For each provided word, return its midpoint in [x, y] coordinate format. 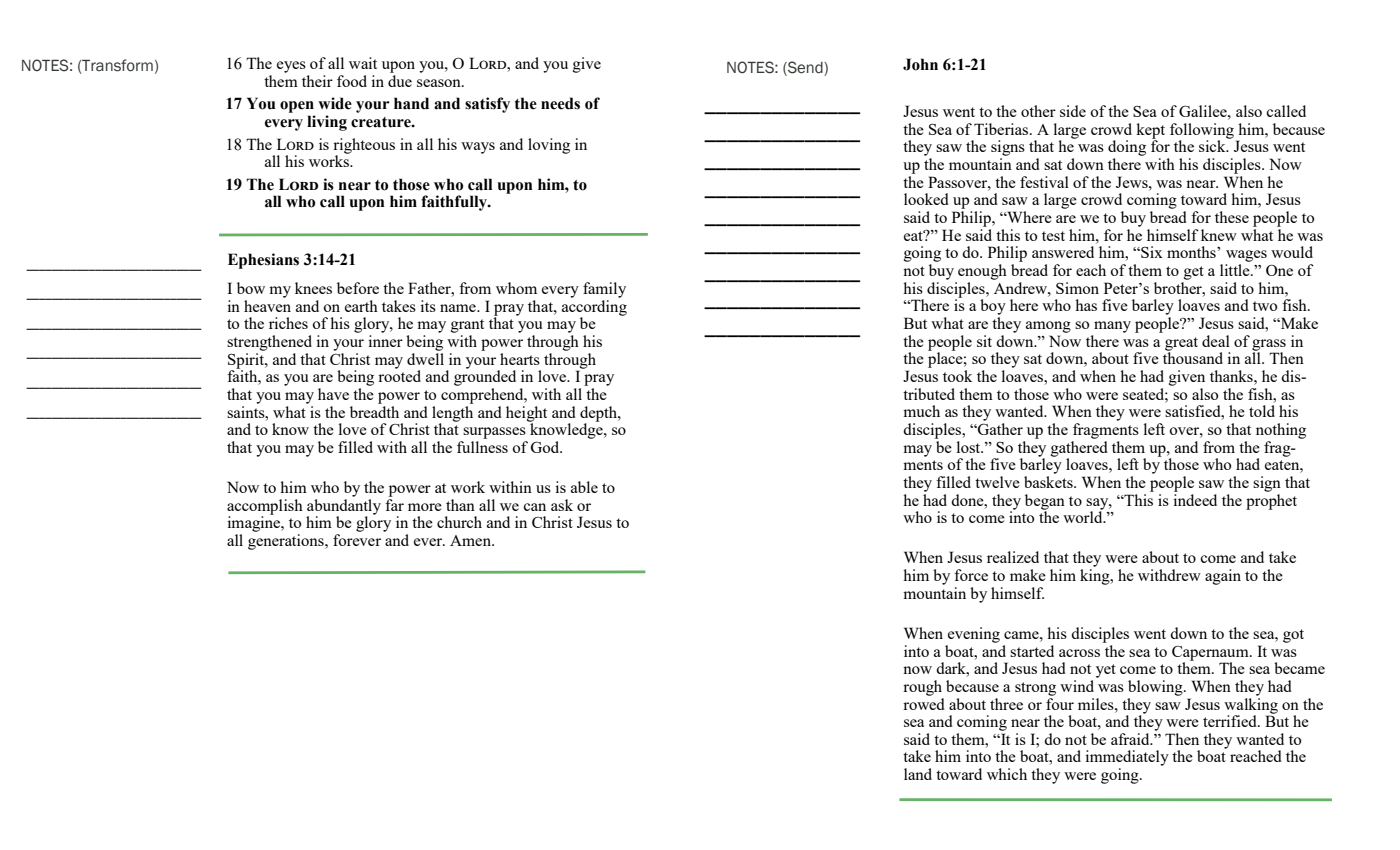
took [957, 376]
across [1079, 653]
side [1073, 111]
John [920, 64]
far [394, 505]
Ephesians [263, 261]
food [352, 81]
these [1232, 217]
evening [974, 635]
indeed [1195, 498]
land [918, 774]
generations [287, 542]
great [1181, 345]
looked [926, 199]
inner [385, 341]
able [584, 487]
